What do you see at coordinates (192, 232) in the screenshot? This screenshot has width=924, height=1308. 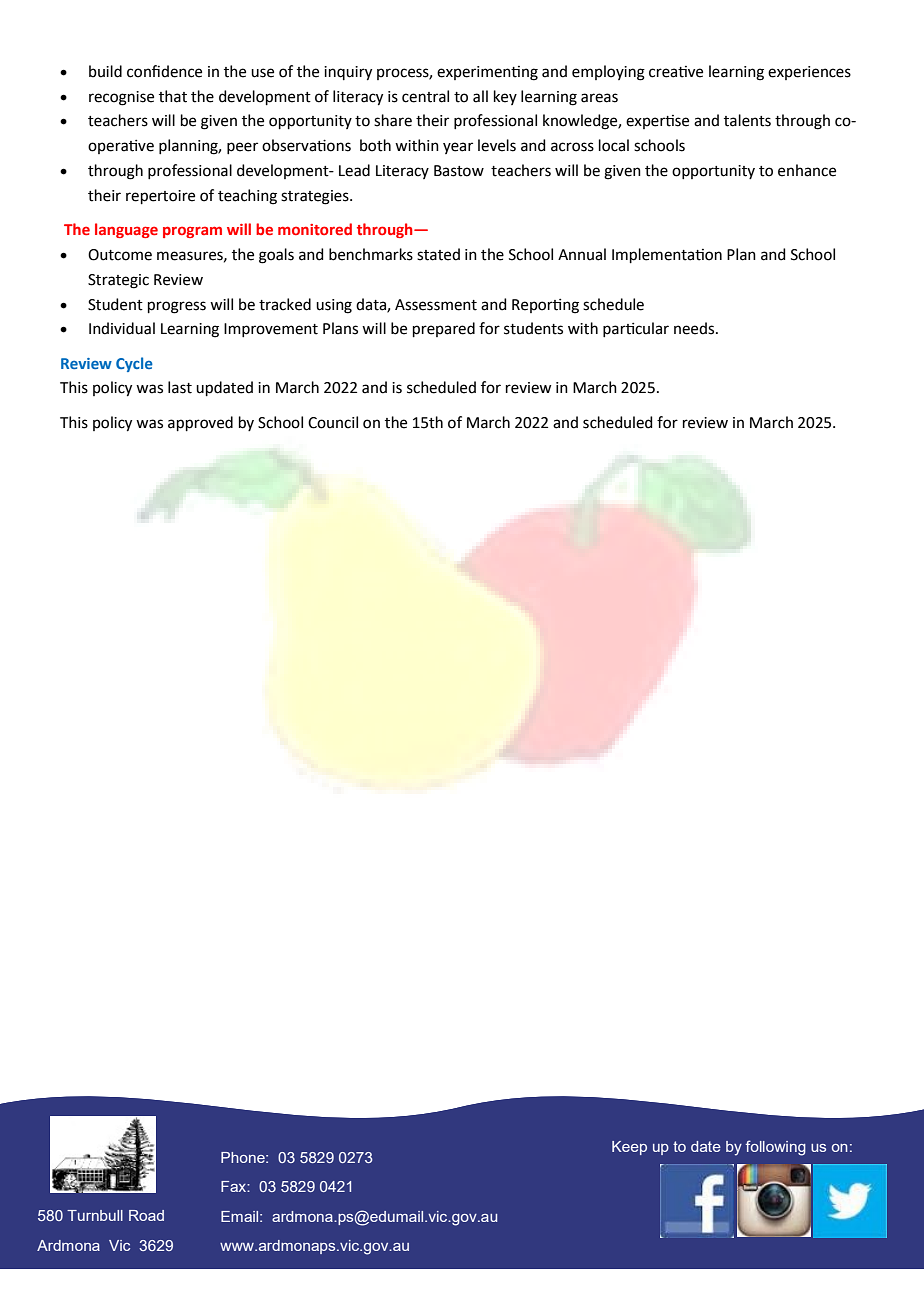 I see `program` at bounding box center [192, 232].
